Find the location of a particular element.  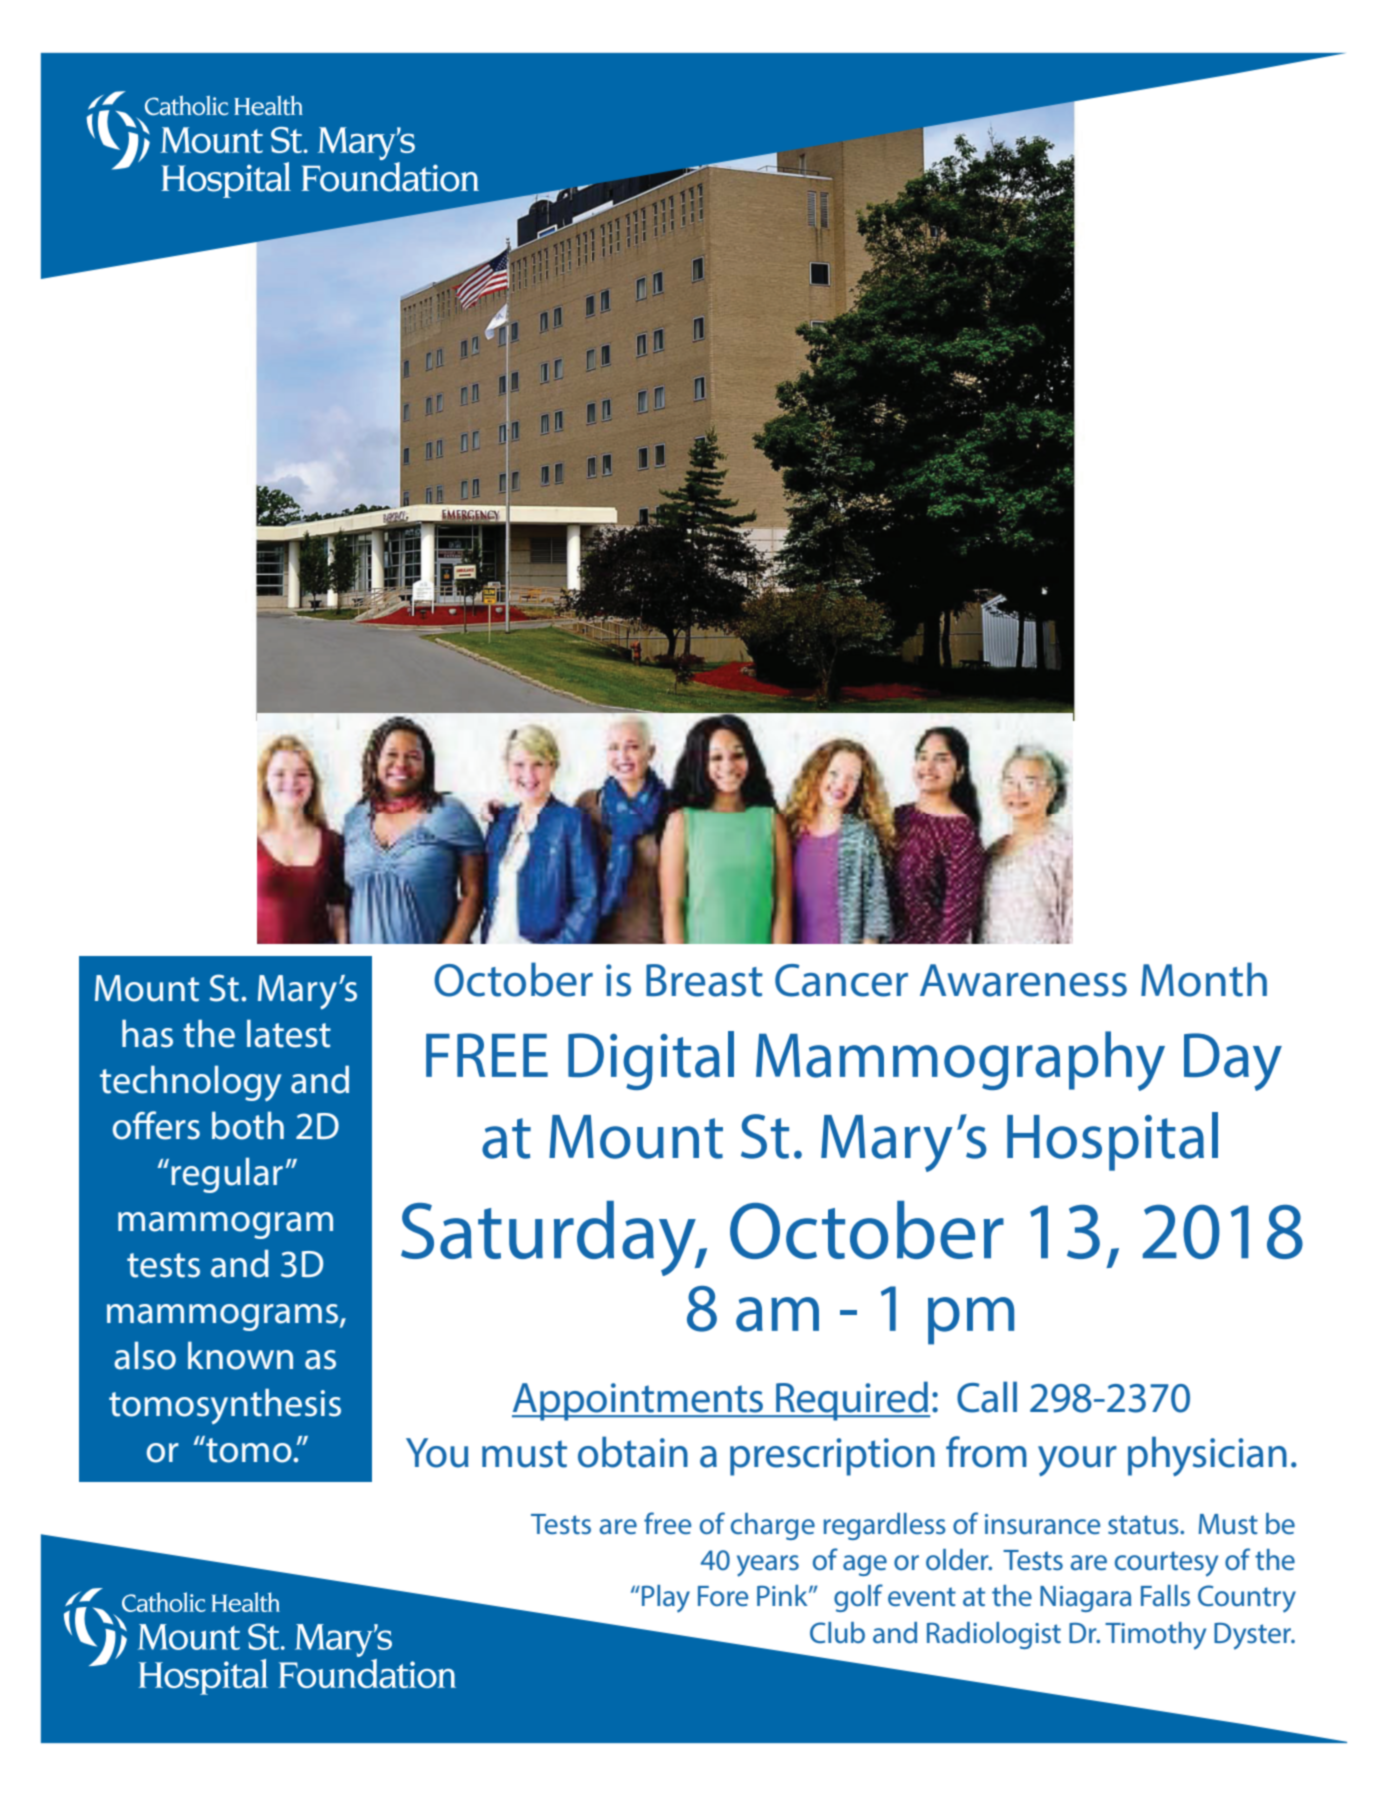

latest is located at coordinates (289, 1033).
